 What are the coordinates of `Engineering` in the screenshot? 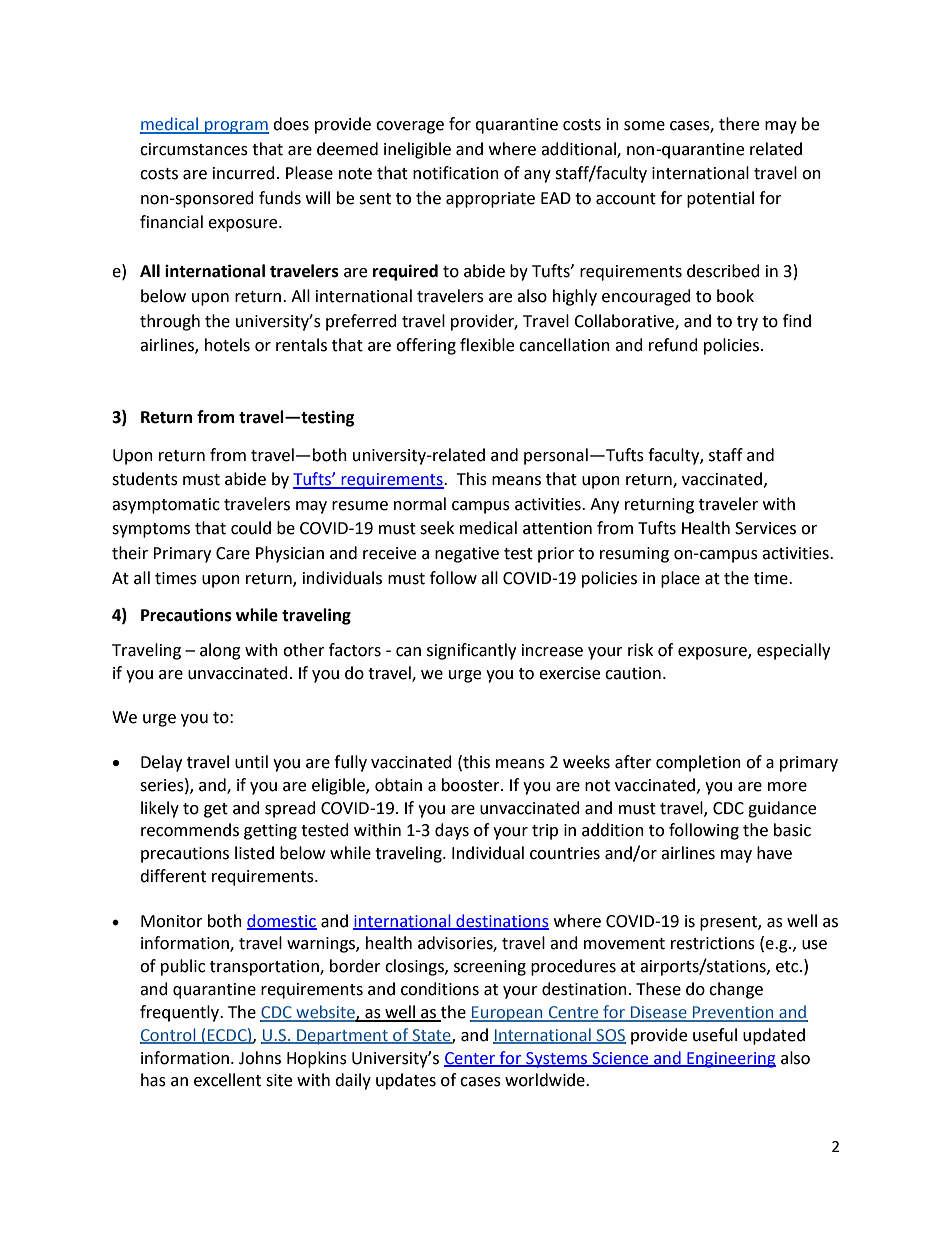 It's located at (730, 1060).
